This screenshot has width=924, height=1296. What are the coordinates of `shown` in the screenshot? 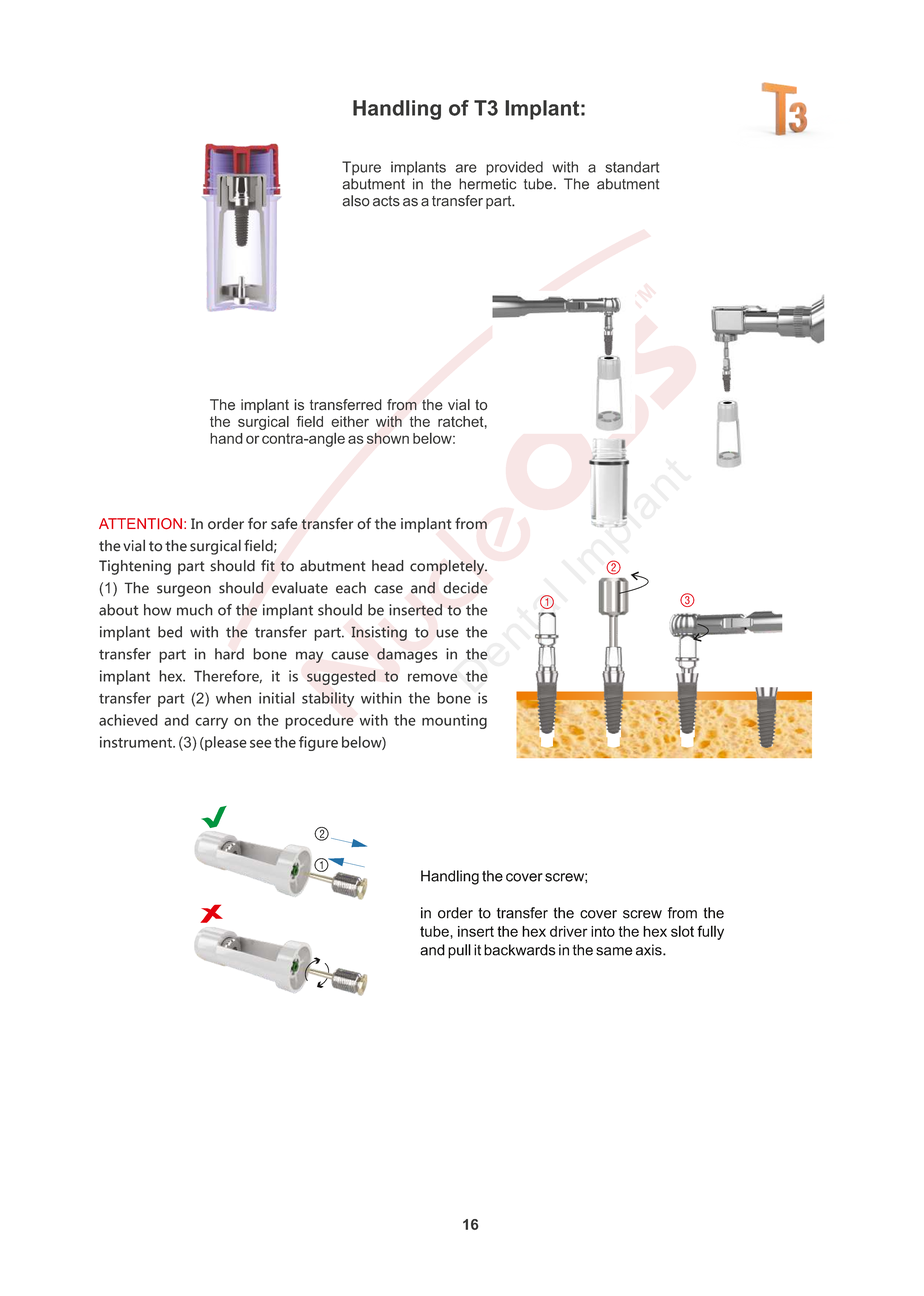 It's located at (388, 438).
